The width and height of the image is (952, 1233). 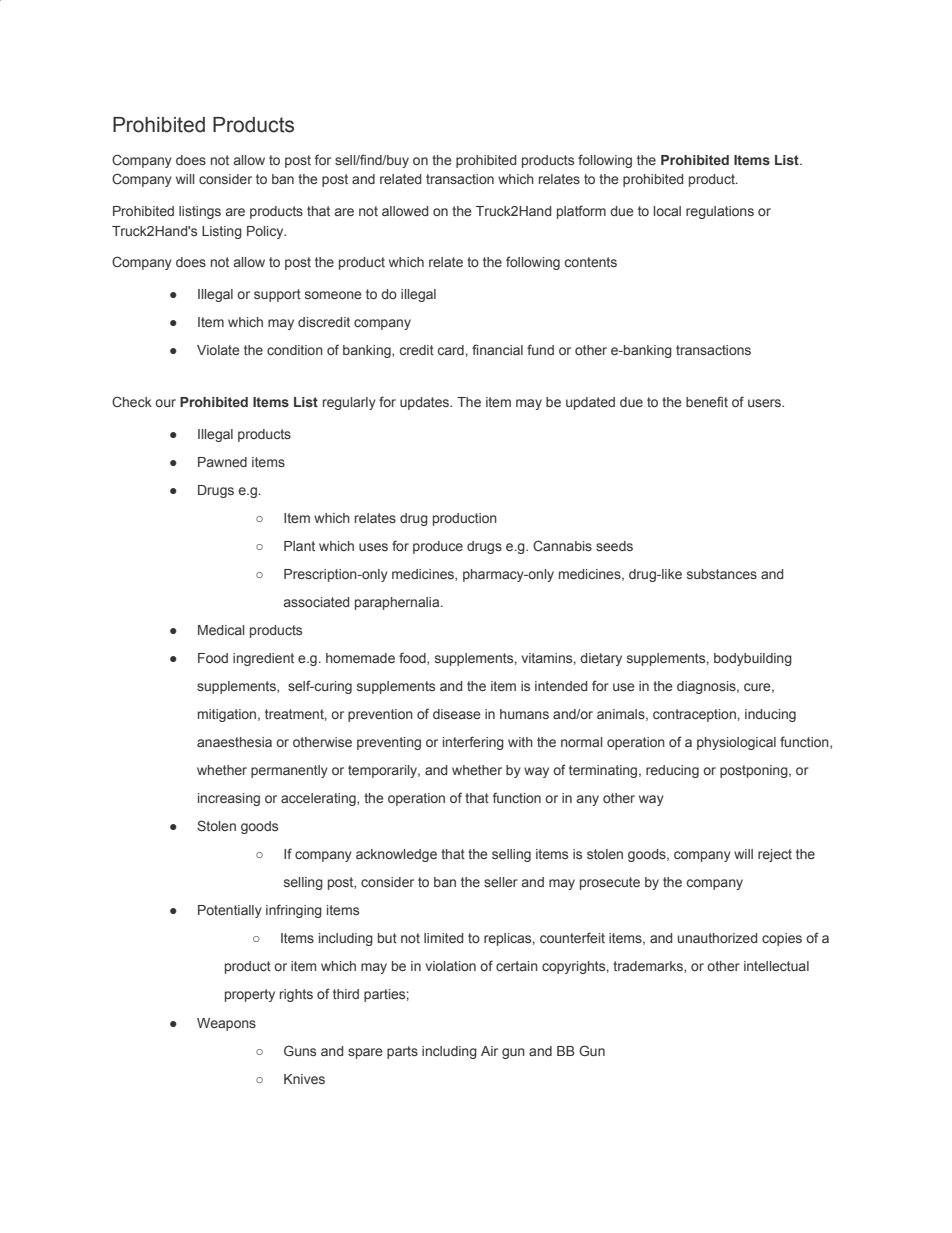 What do you see at coordinates (398, 603) in the image?
I see `paraphernalia` at bounding box center [398, 603].
